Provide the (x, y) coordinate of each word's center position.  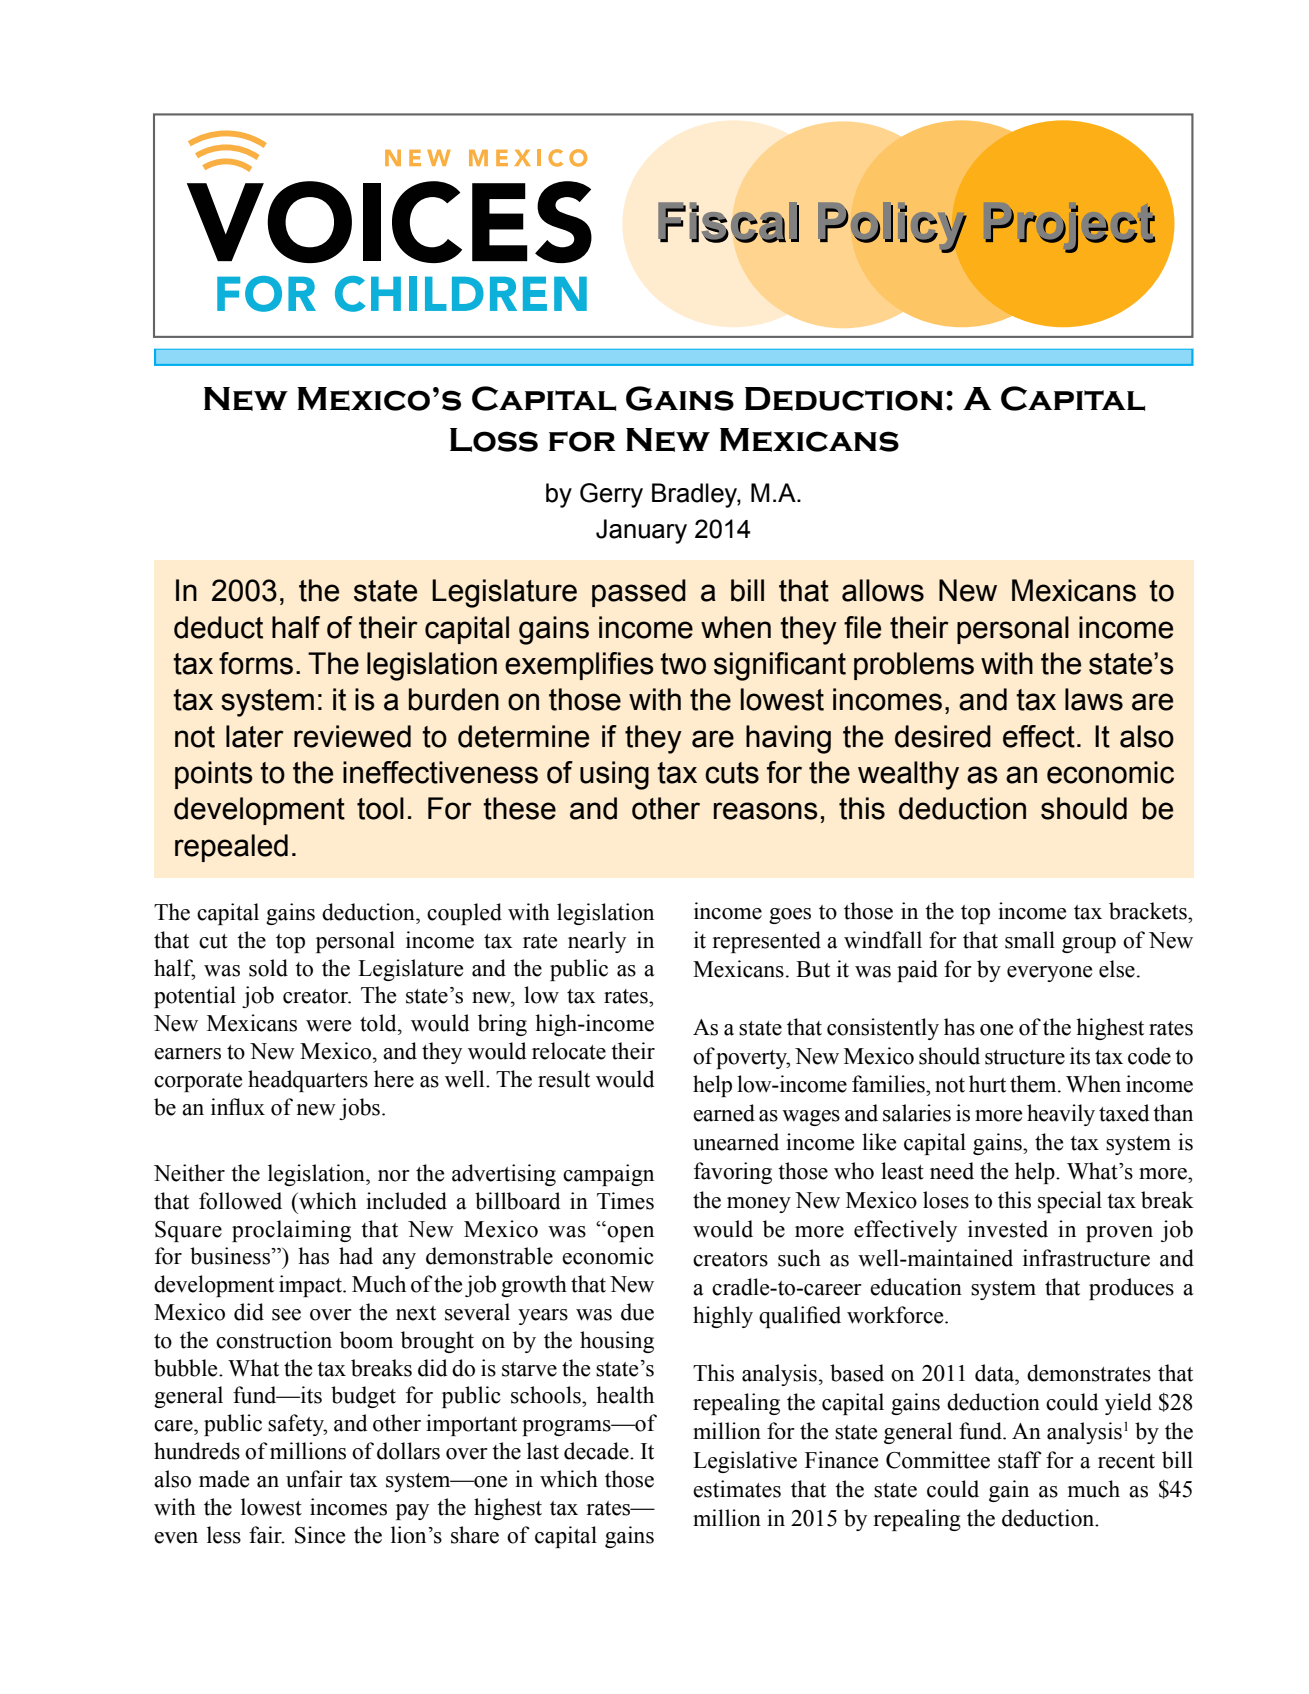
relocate (569, 1051)
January (641, 531)
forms (256, 663)
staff (1020, 1460)
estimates (737, 1489)
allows (883, 590)
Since (320, 1535)
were (328, 1026)
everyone (1049, 974)
